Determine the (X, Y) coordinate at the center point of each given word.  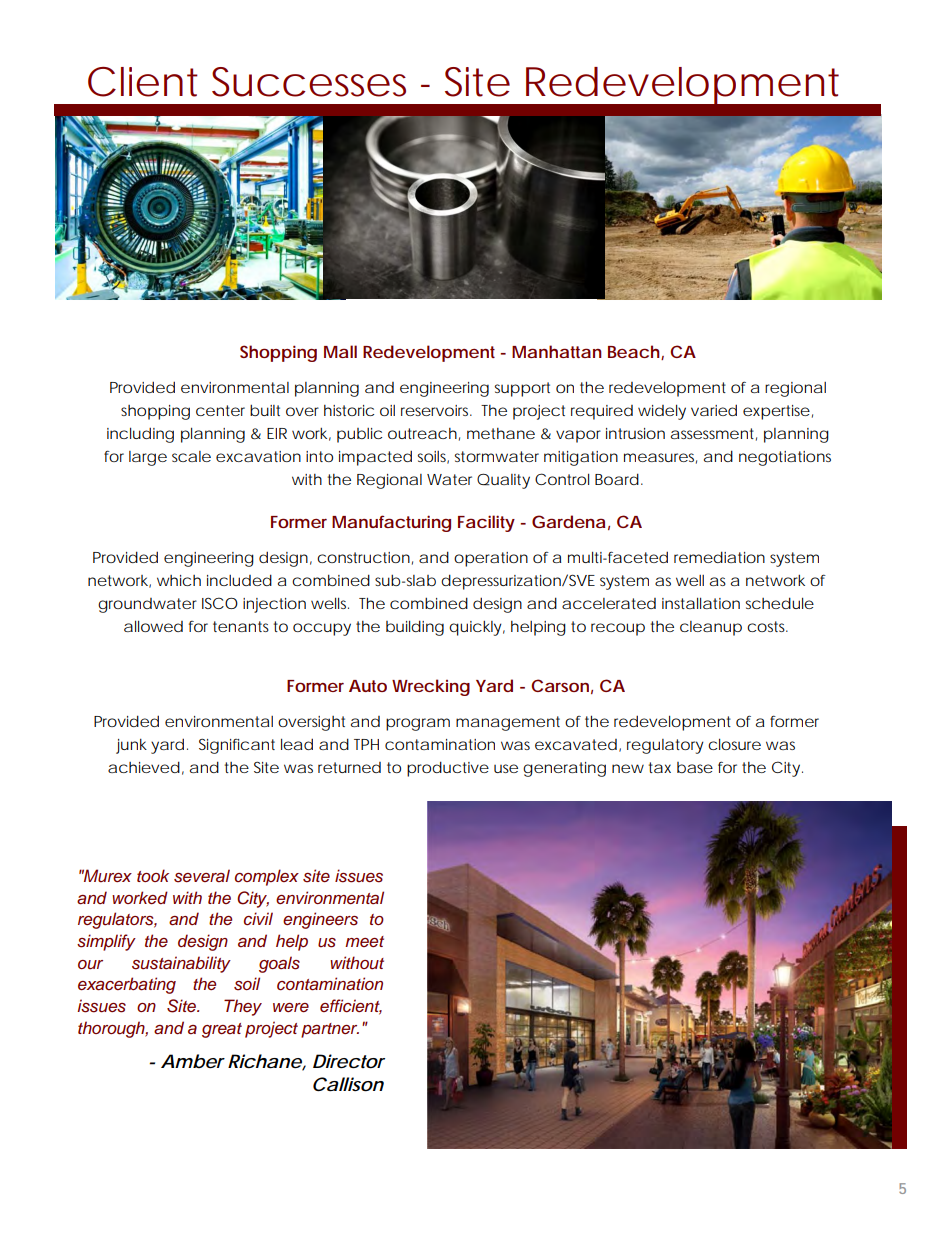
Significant (237, 746)
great (222, 1030)
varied (714, 410)
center (220, 410)
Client (143, 82)
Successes (309, 82)
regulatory (665, 746)
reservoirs (436, 410)
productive (448, 769)
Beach (634, 351)
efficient (351, 1007)
